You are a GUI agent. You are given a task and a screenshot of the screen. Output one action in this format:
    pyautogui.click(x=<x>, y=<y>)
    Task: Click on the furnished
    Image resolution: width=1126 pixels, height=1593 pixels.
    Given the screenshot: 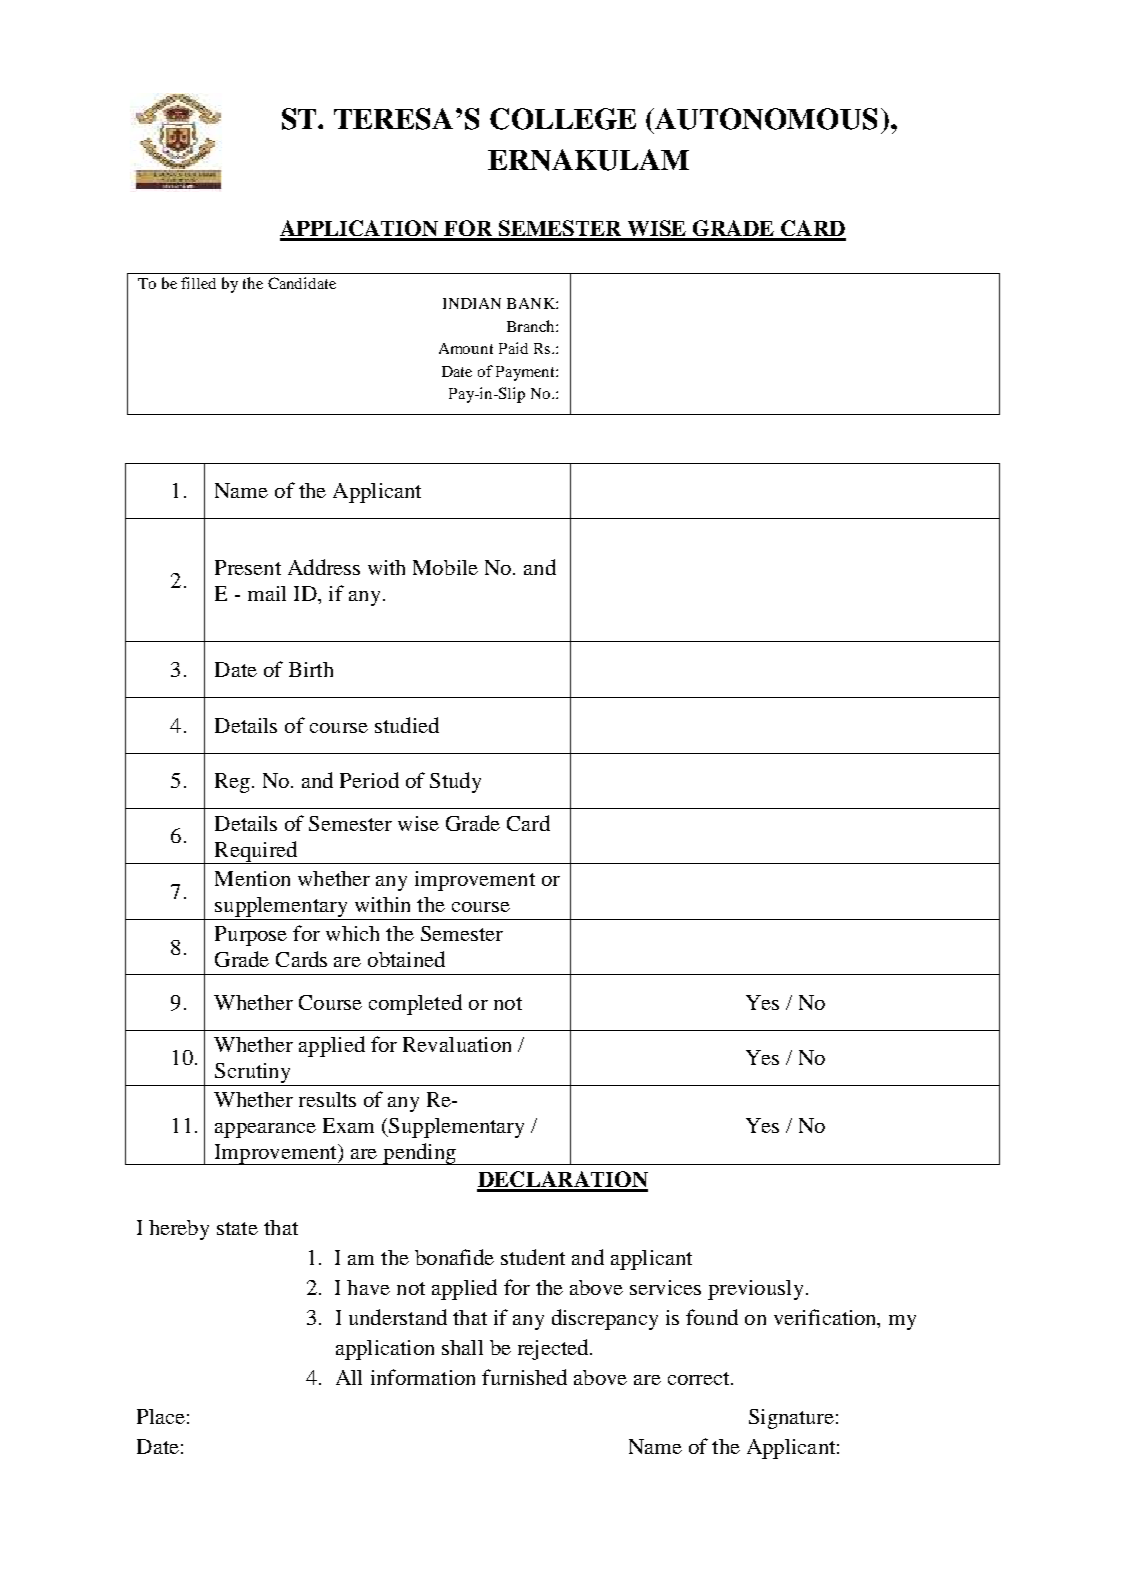 What is the action you would take?
    pyautogui.click(x=524, y=1377)
